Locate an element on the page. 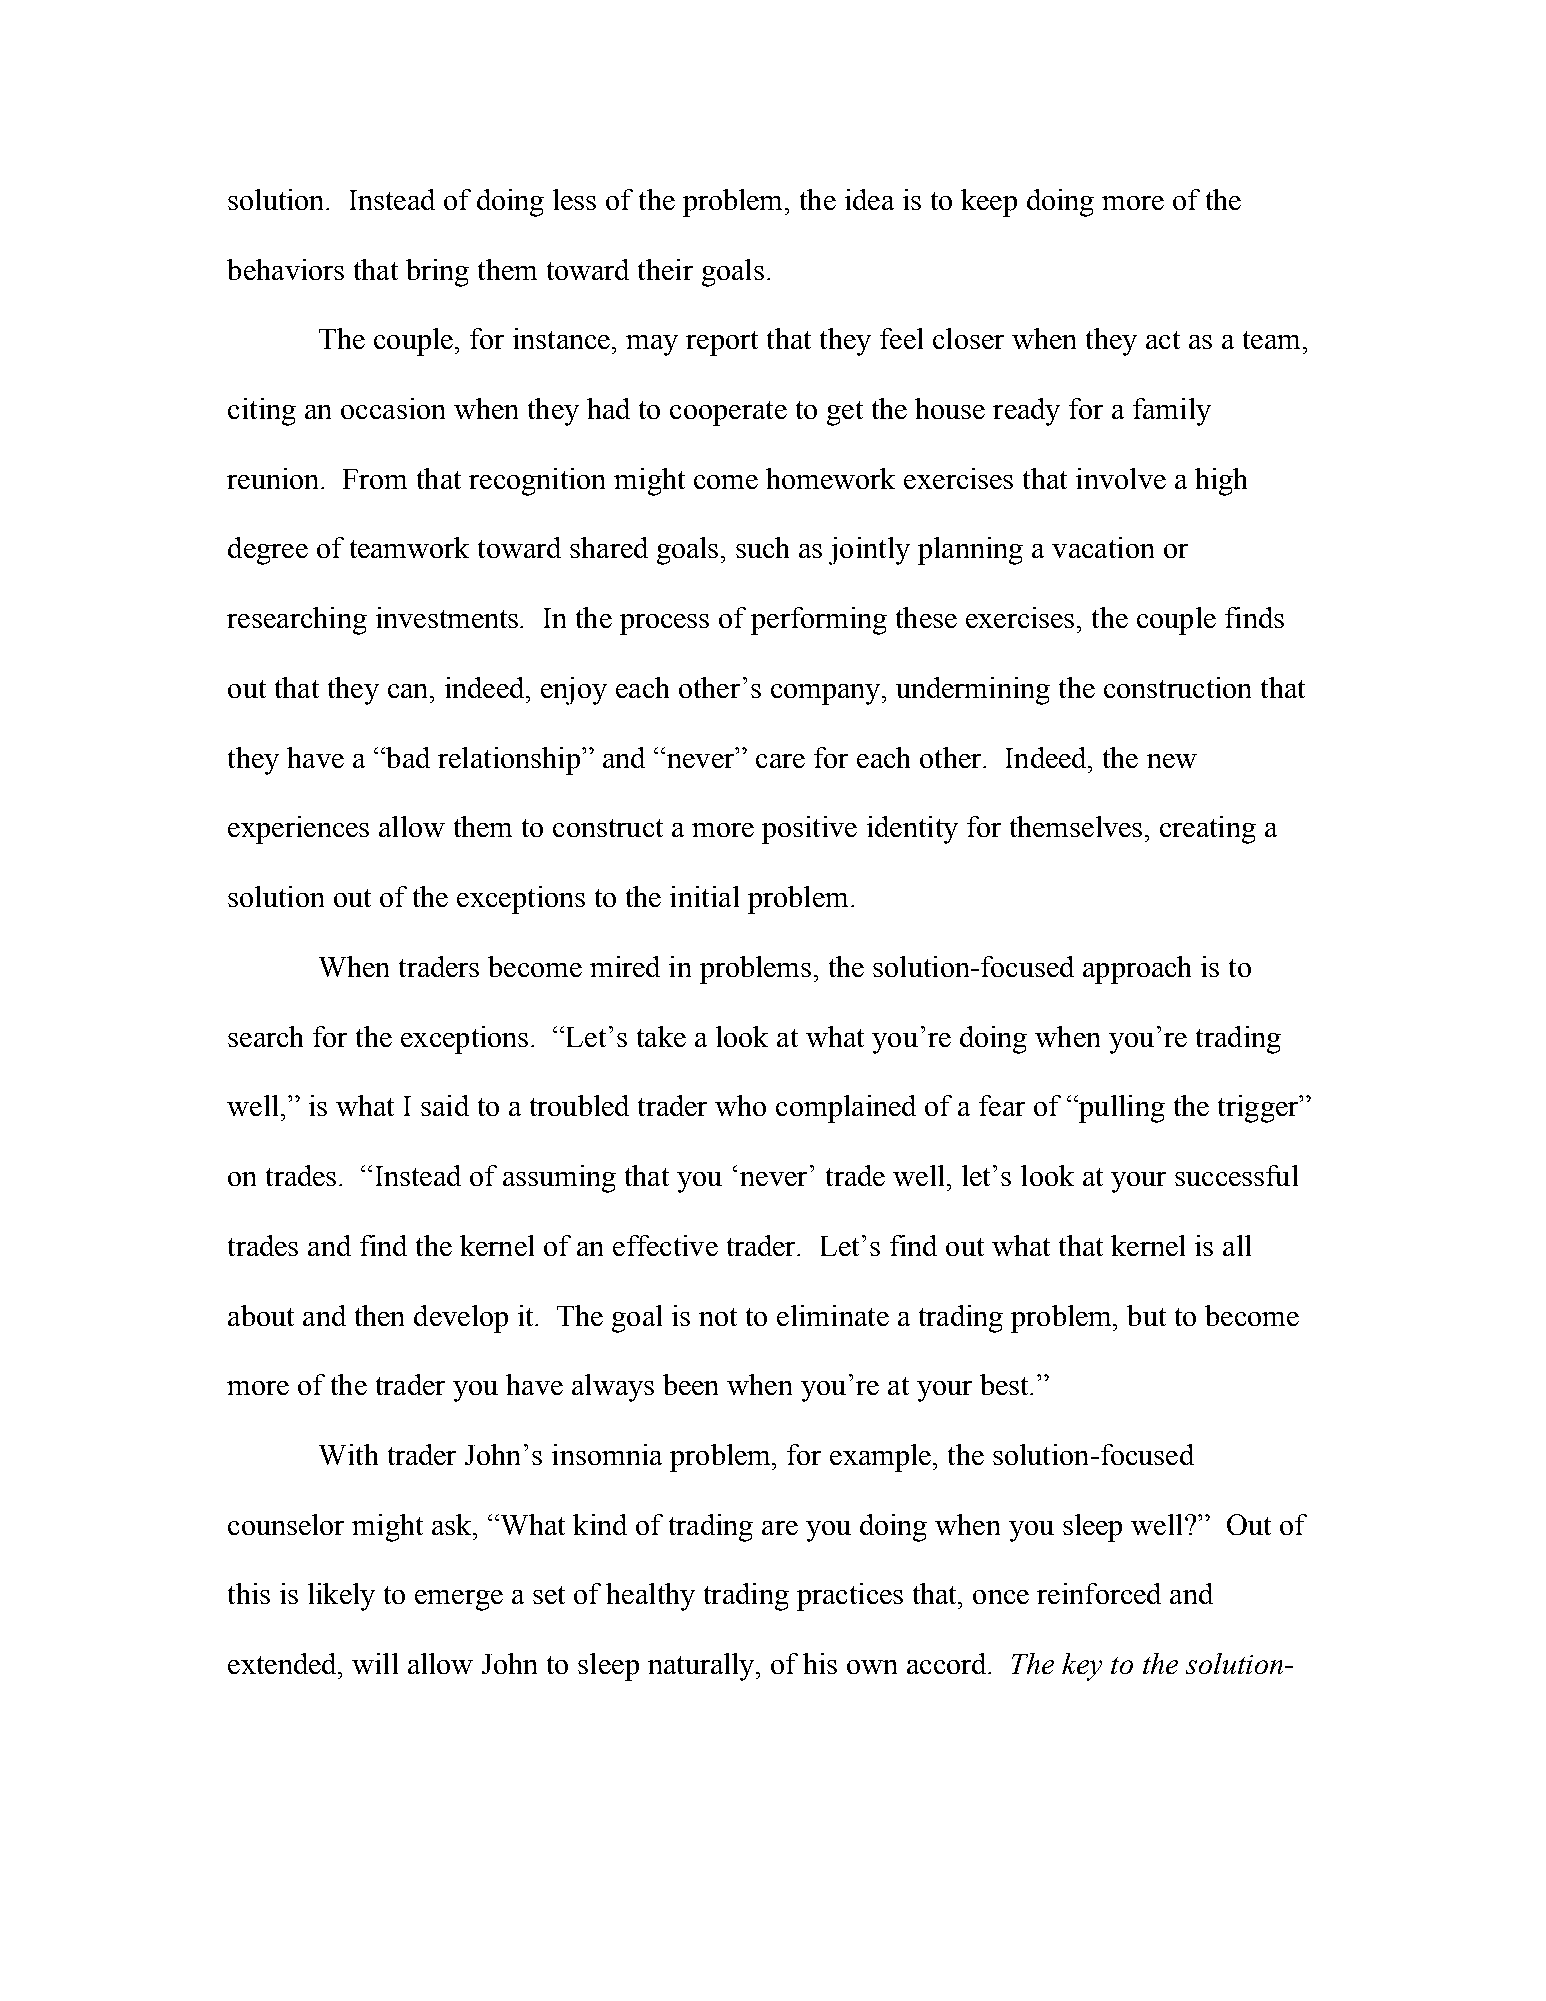 The image size is (1546, 2001). their is located at coordinates (665, 269).
